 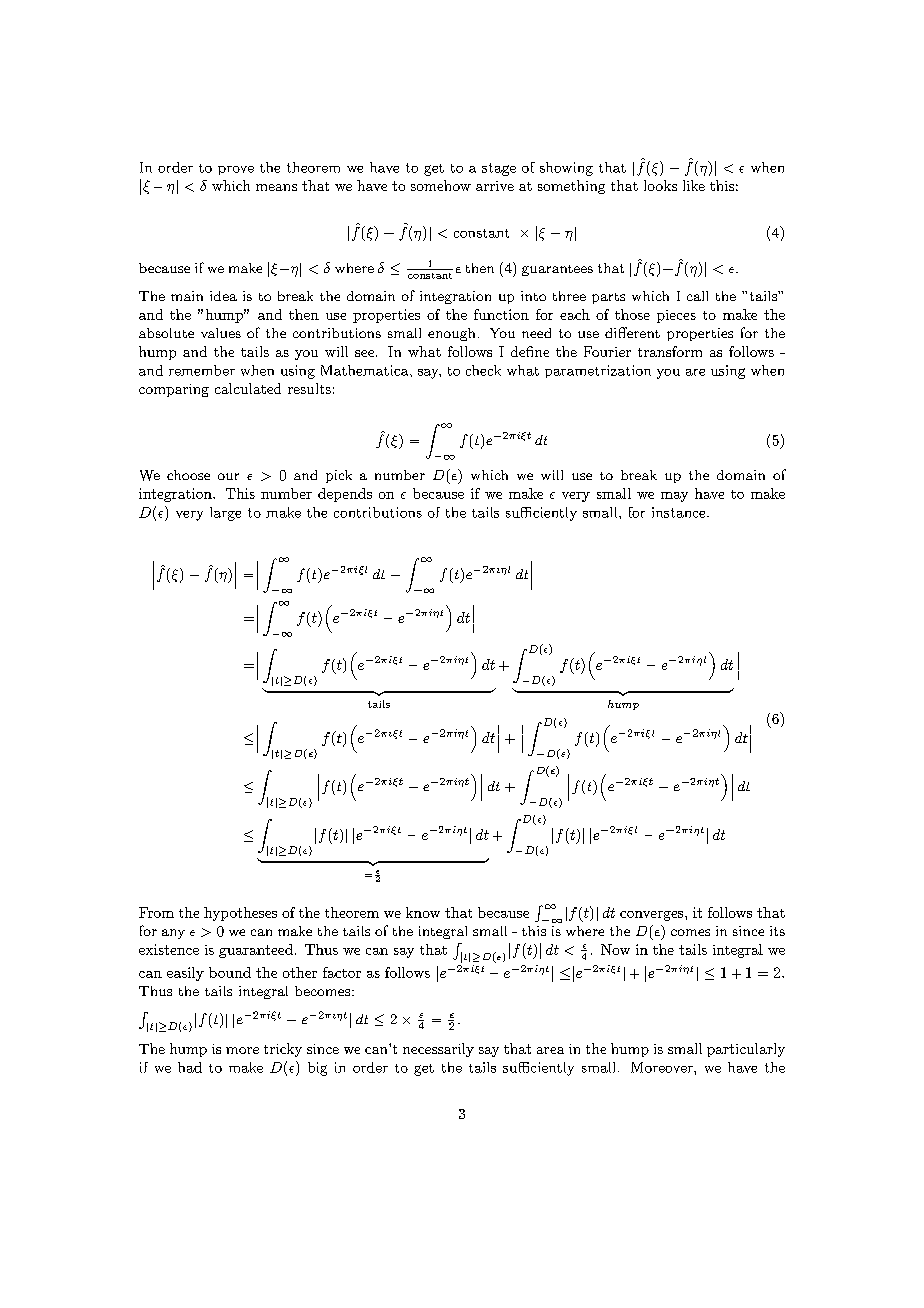 What do you see at coordinates (283, 1050) in the image?
I see `tricky` at bounding box center [283, 1050].
